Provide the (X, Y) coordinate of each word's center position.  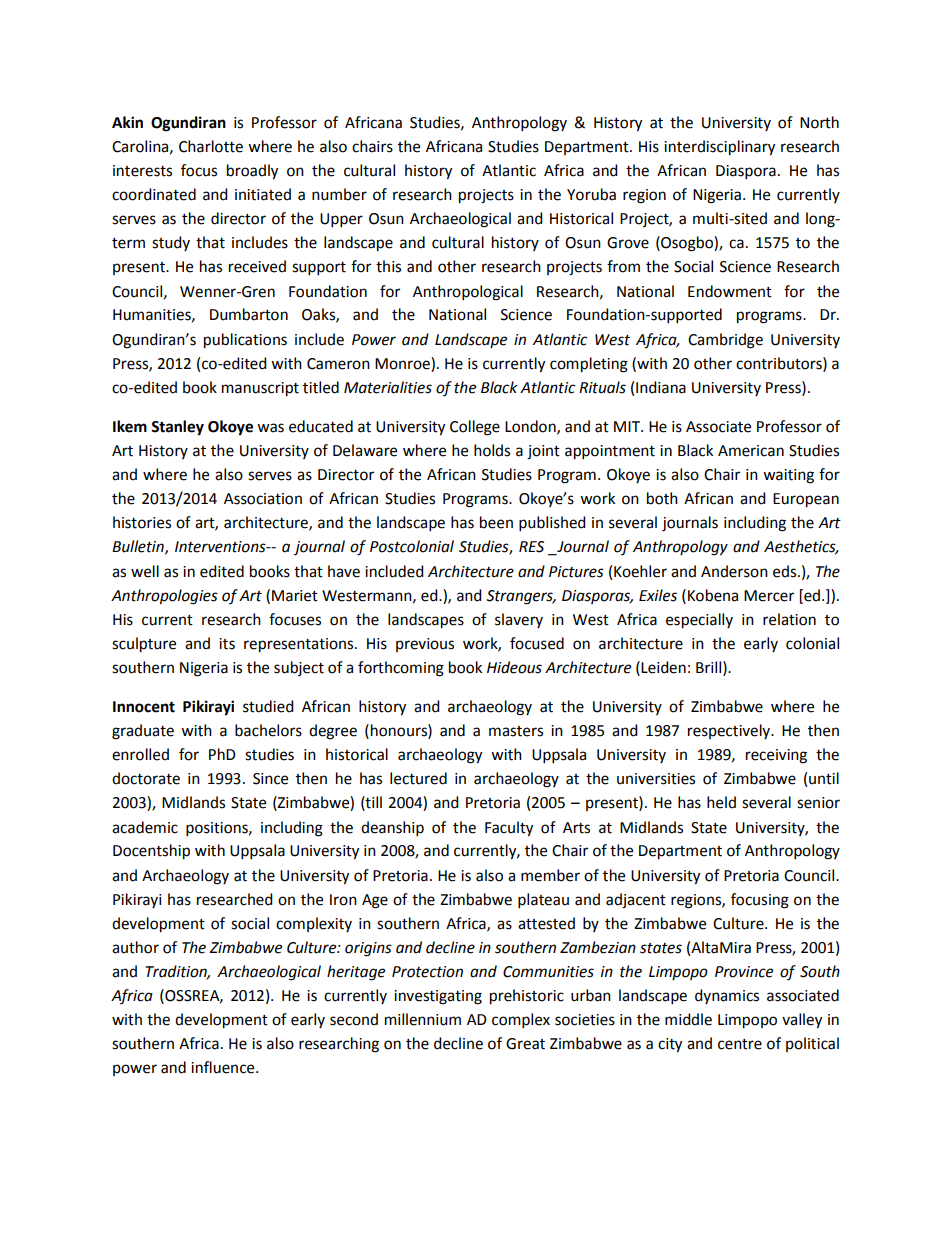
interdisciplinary (719, 148)
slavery (519, 620)
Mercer (769, 596)
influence (224, 1067)
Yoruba (591, 194)
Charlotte (211, 146)
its (227, 644)
